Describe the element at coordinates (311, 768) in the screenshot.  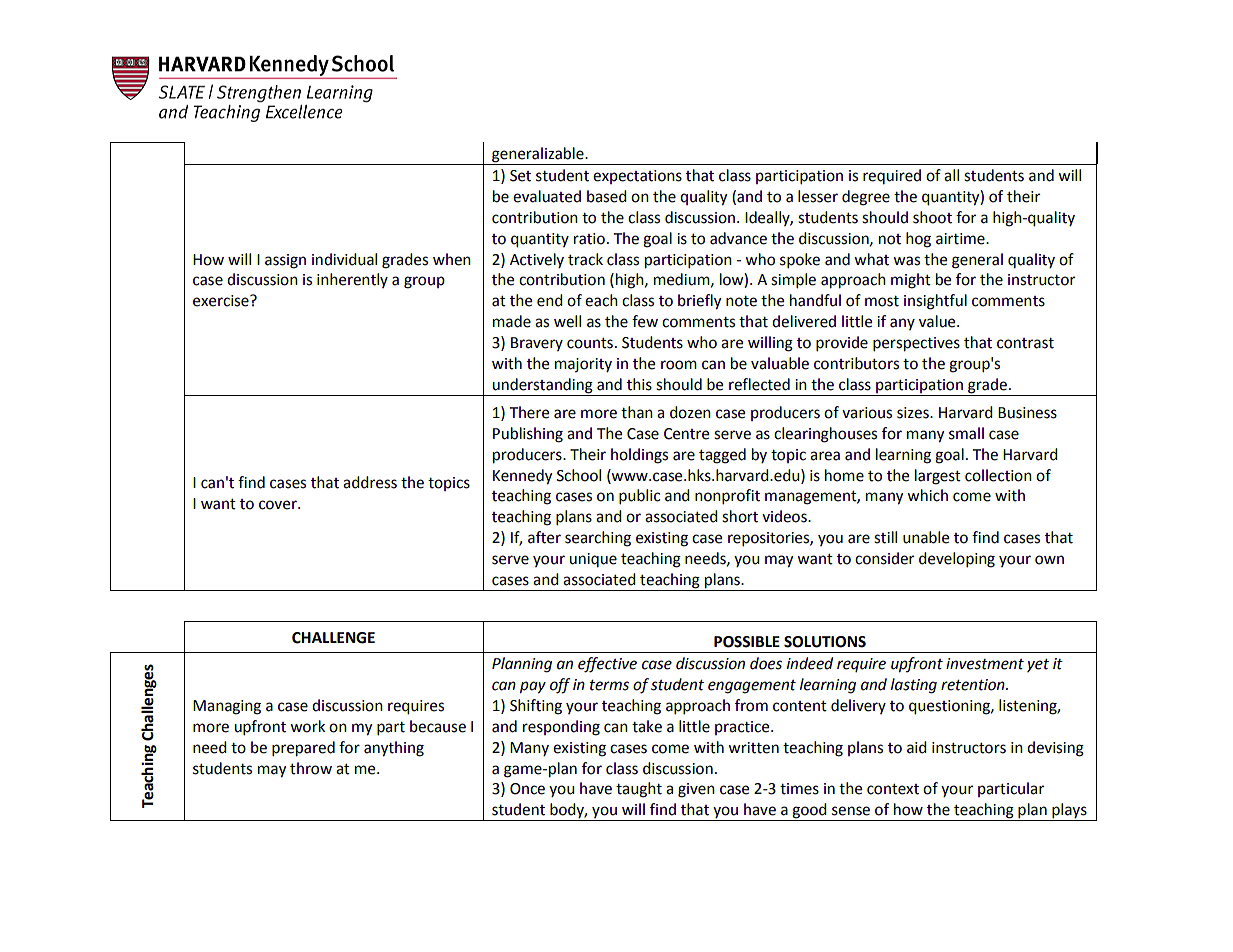
I see `throw` at that location.
